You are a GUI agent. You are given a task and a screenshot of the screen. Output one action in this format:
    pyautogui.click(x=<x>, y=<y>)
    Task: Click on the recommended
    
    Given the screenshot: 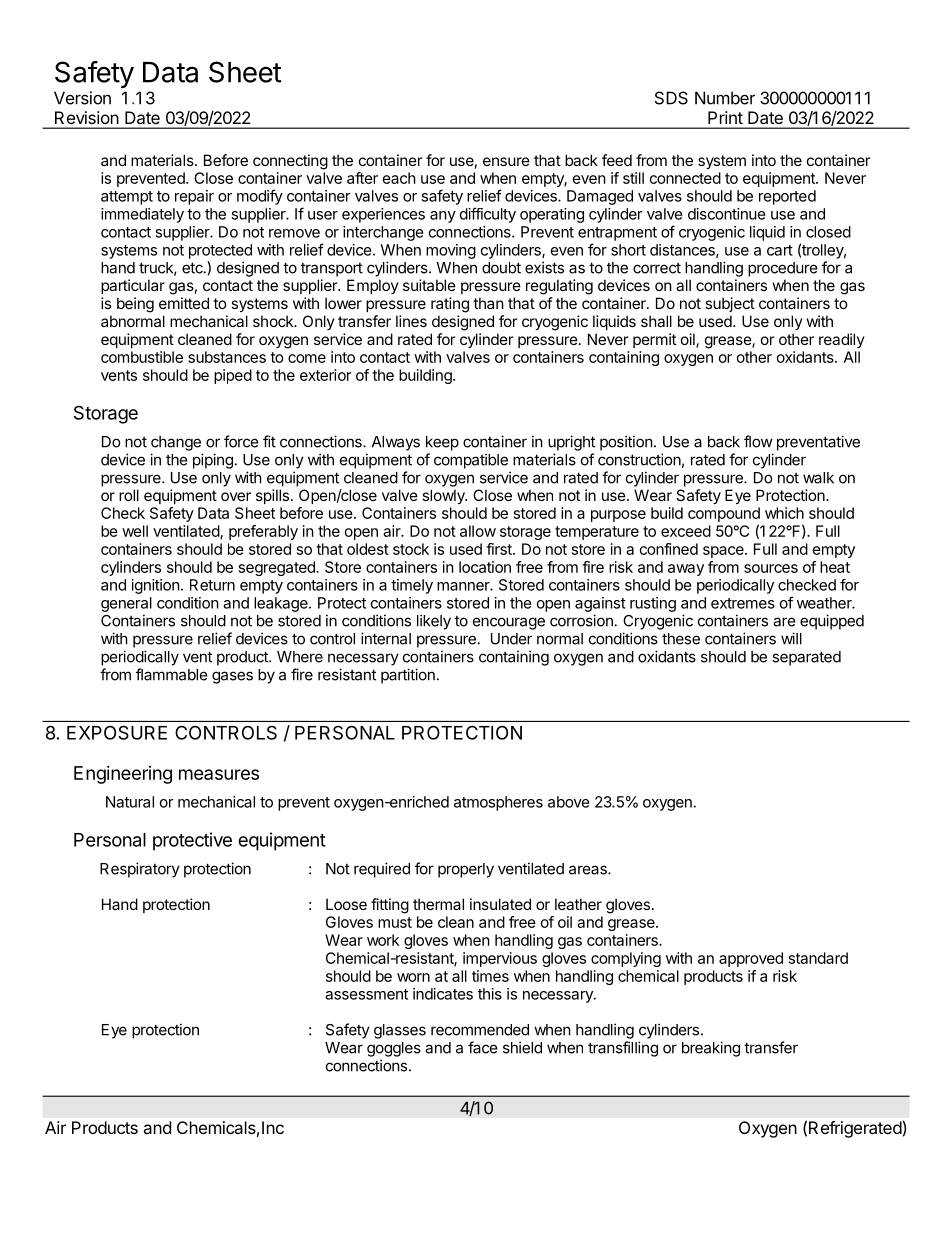 What is the action you would take?
    pyautogui.click(x=480, y=1030)
